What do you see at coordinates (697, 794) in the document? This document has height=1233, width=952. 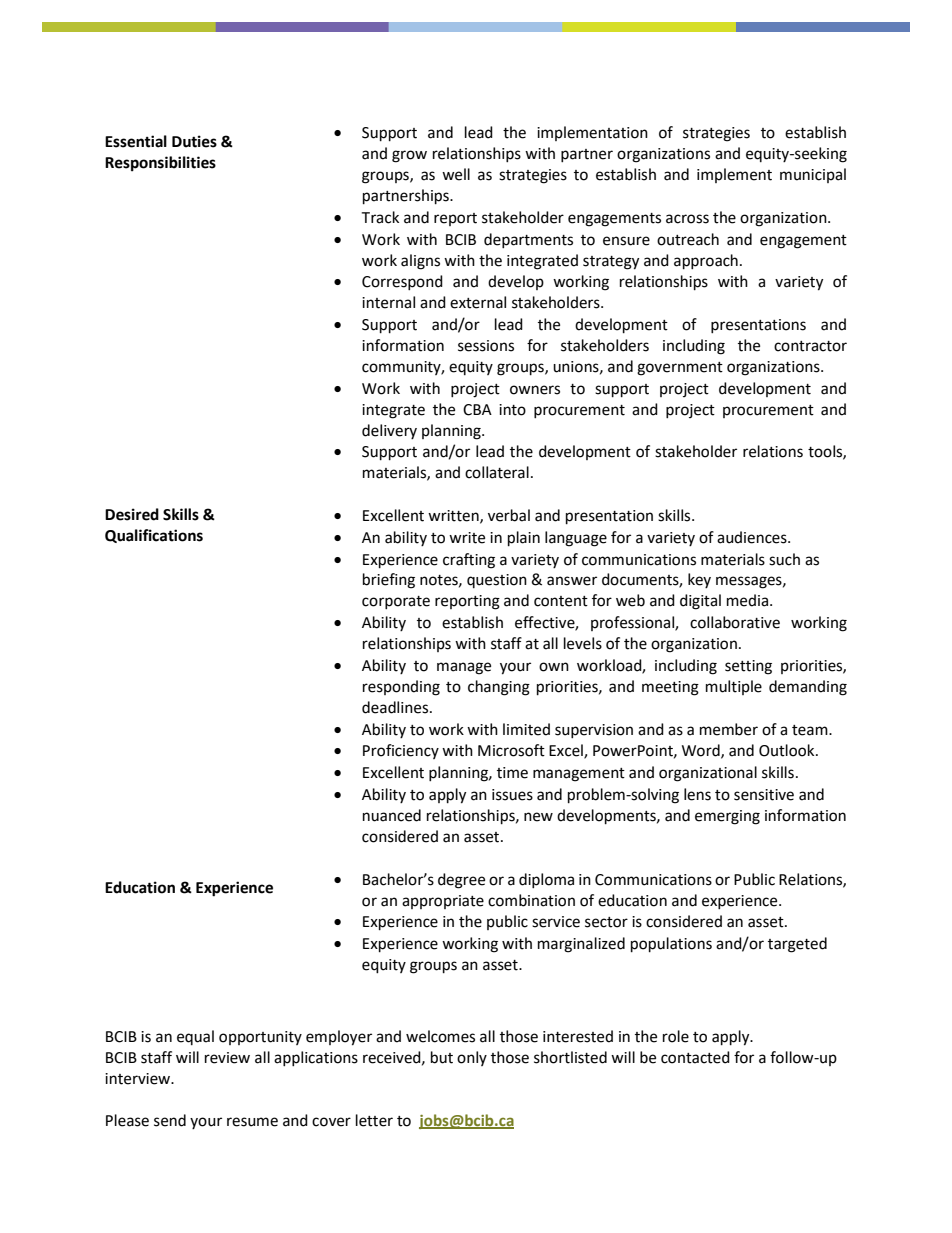 I see `lens` at bounding box center [697, 794].
